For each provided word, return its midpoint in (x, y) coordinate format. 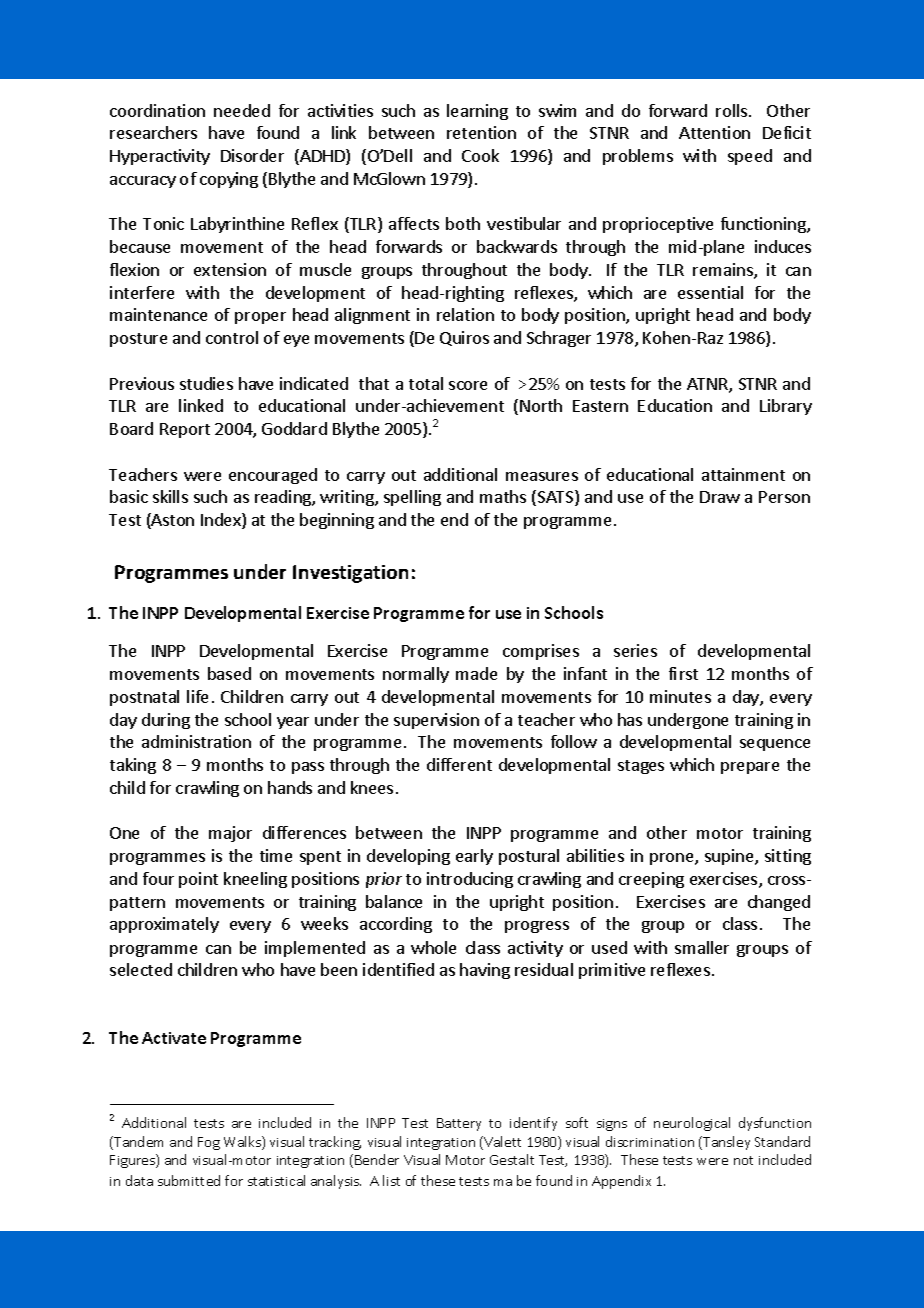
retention (481, 132)
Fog (209, 1143)
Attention (714, 132)
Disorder (252, 155)
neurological (692, 1124)
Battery (459, 1124)
